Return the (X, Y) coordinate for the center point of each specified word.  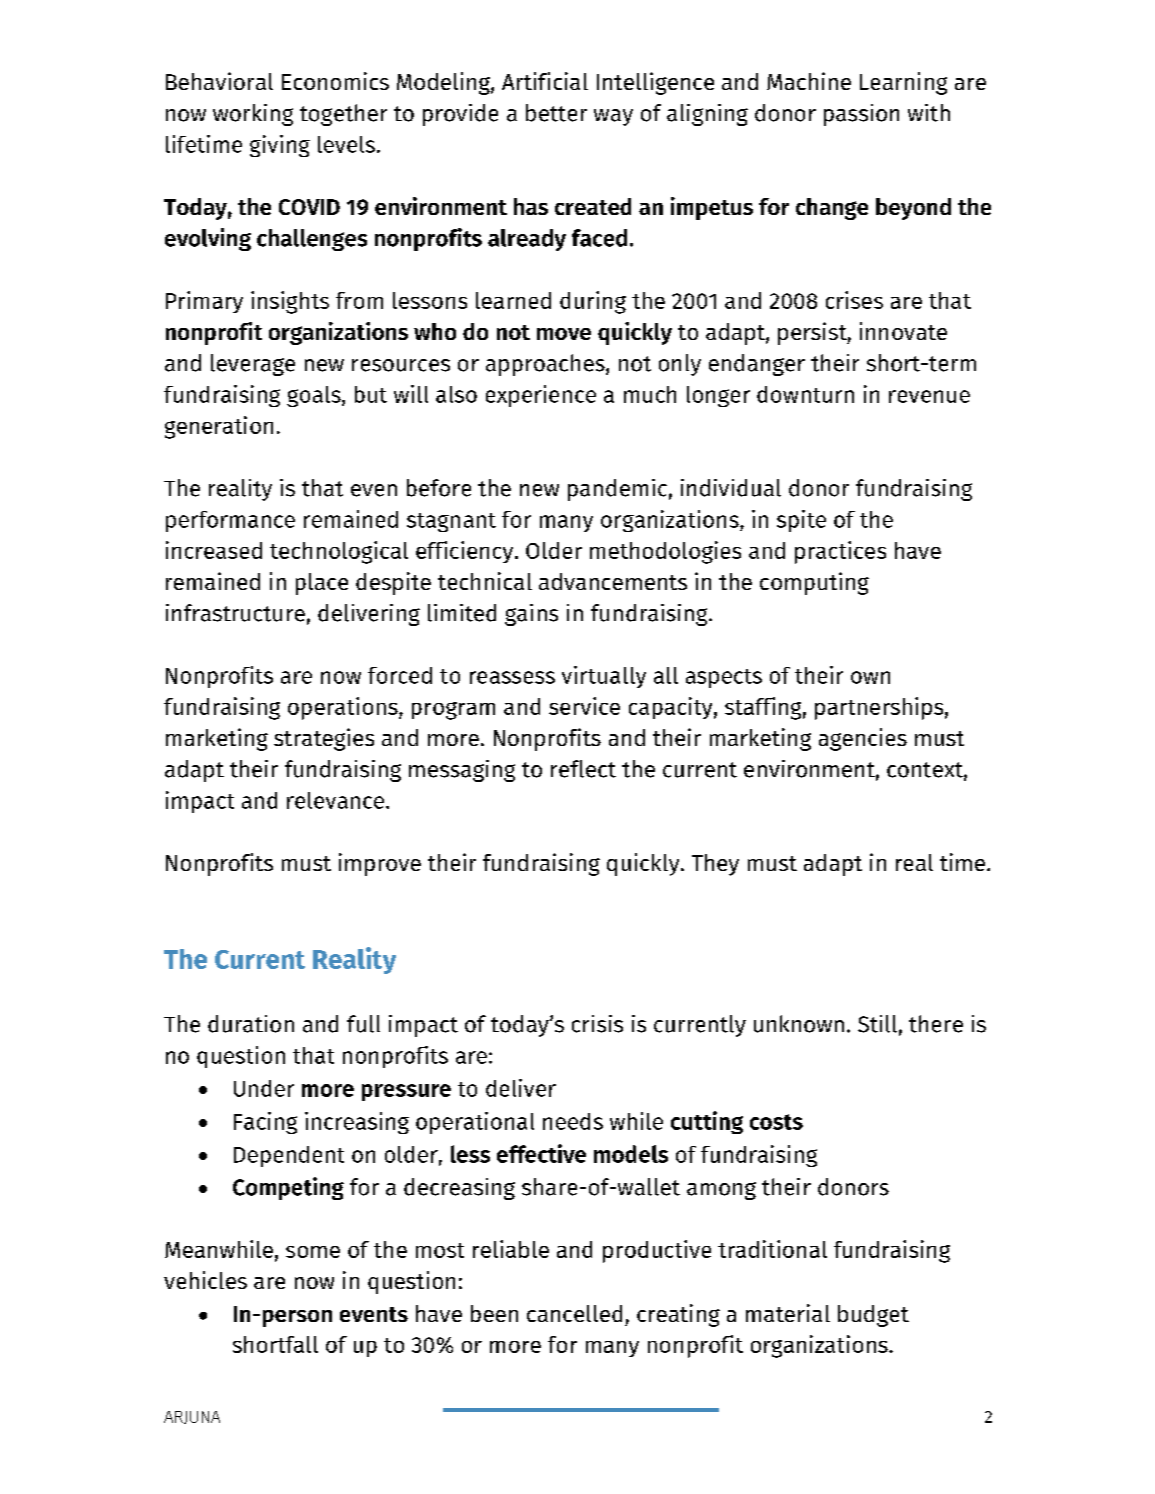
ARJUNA (192, 1417)
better (556, 113)
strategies (324, 739)
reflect (583, 769)
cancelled (574, 1313)
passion (861, 115)
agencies (863, 739)
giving (280, 146)
